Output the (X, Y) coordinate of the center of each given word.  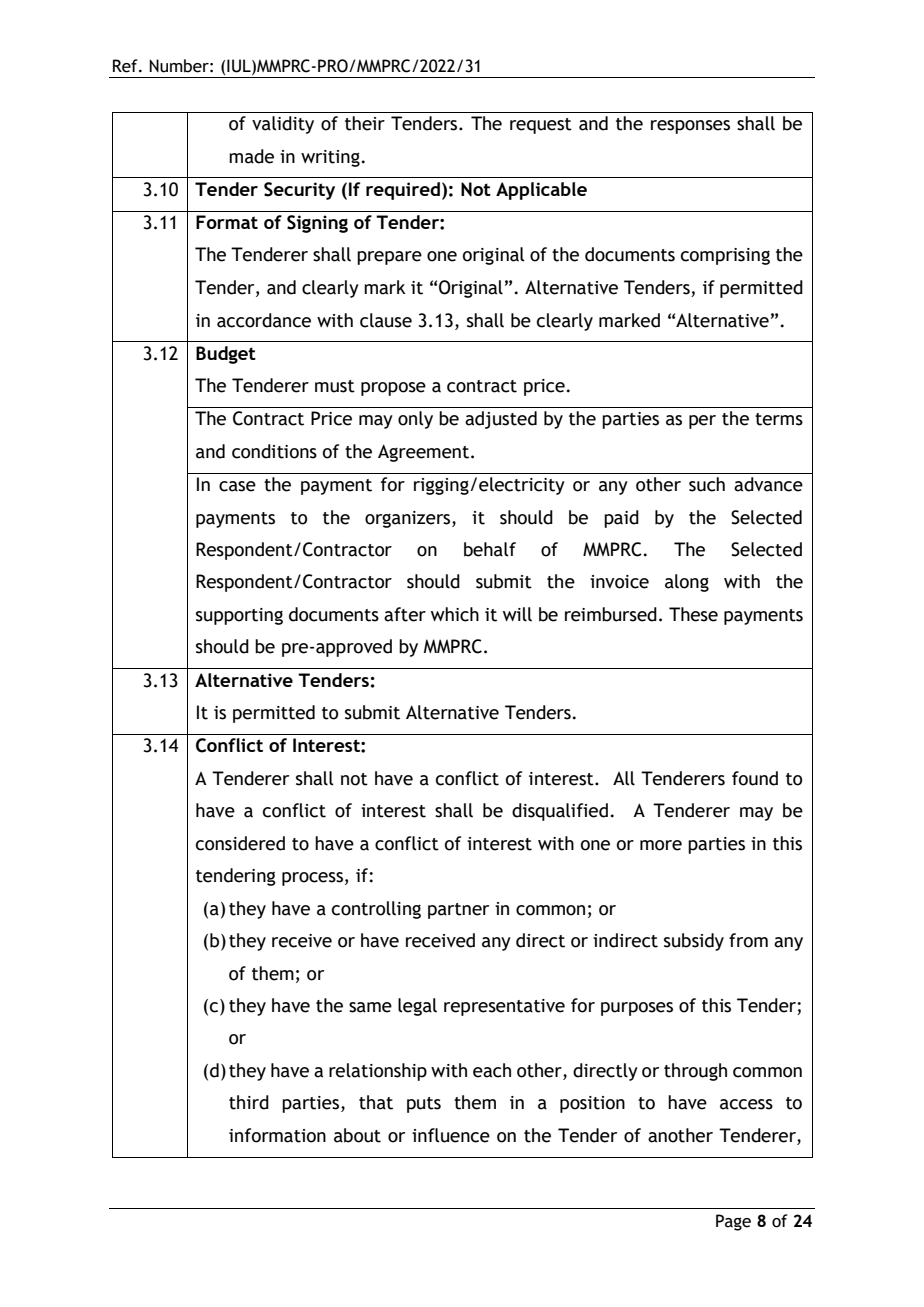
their (365, 123)
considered (240, 843)
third (249, 1102)
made (251, 156)
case (237, 486)
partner (458, 911)
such (707, 484)
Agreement (423, 453)
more (661, 845)
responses (690, 127)
